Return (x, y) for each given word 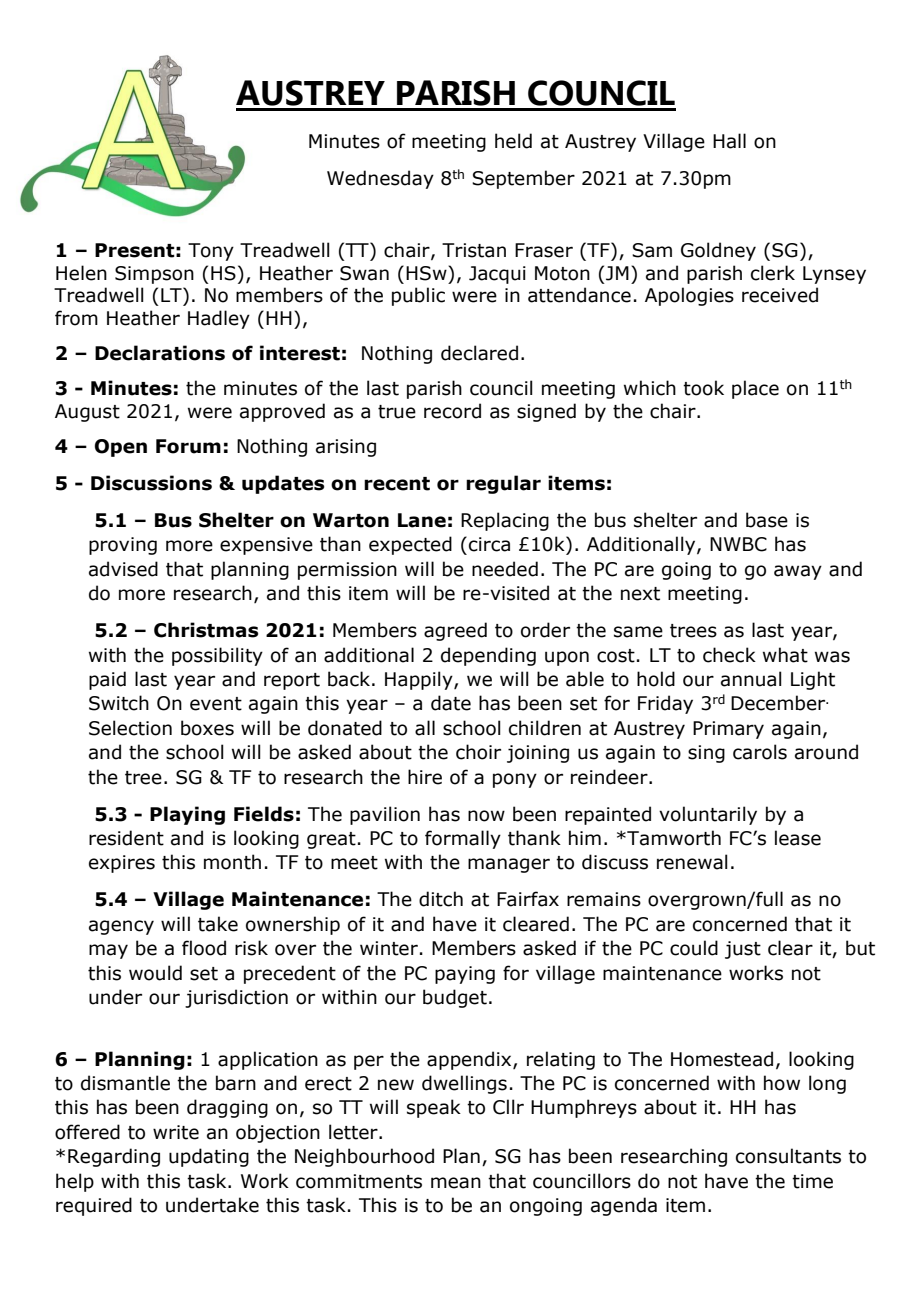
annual (751, 679)
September (523, 179)
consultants (788, 1156)
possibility (217, 656)
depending (488, 656)
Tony (211, 252)
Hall (729, 141)
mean (456, 1183)
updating (209, 1157)
